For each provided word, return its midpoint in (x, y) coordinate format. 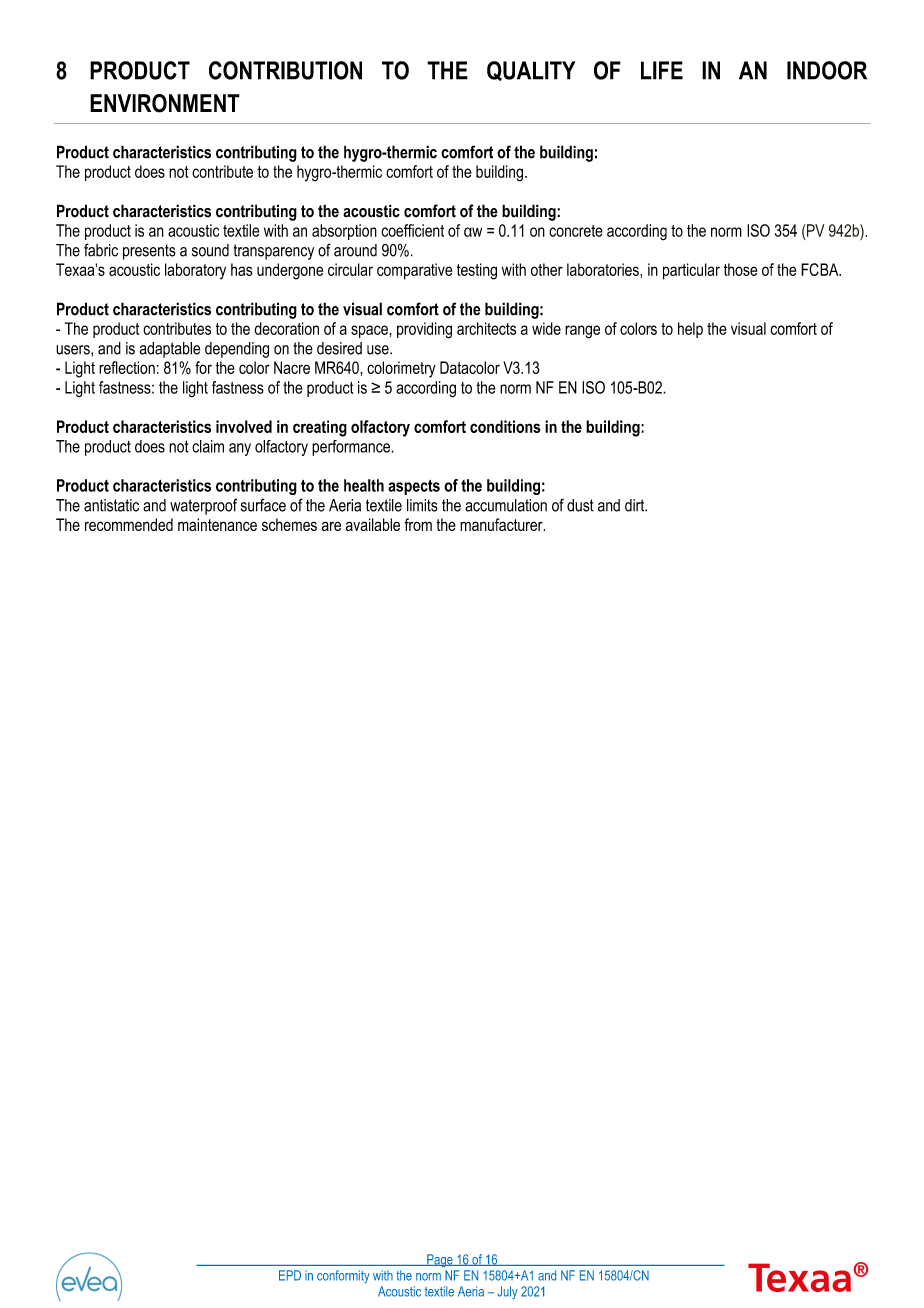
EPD (290, 1275)
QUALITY (531, 71)
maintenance (217, 524)
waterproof (203, 506)
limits (422, 505)
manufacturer (502, 524)
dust (580, 505)
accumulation (506, 505)
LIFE (662, 70)
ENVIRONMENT (165, 103)
